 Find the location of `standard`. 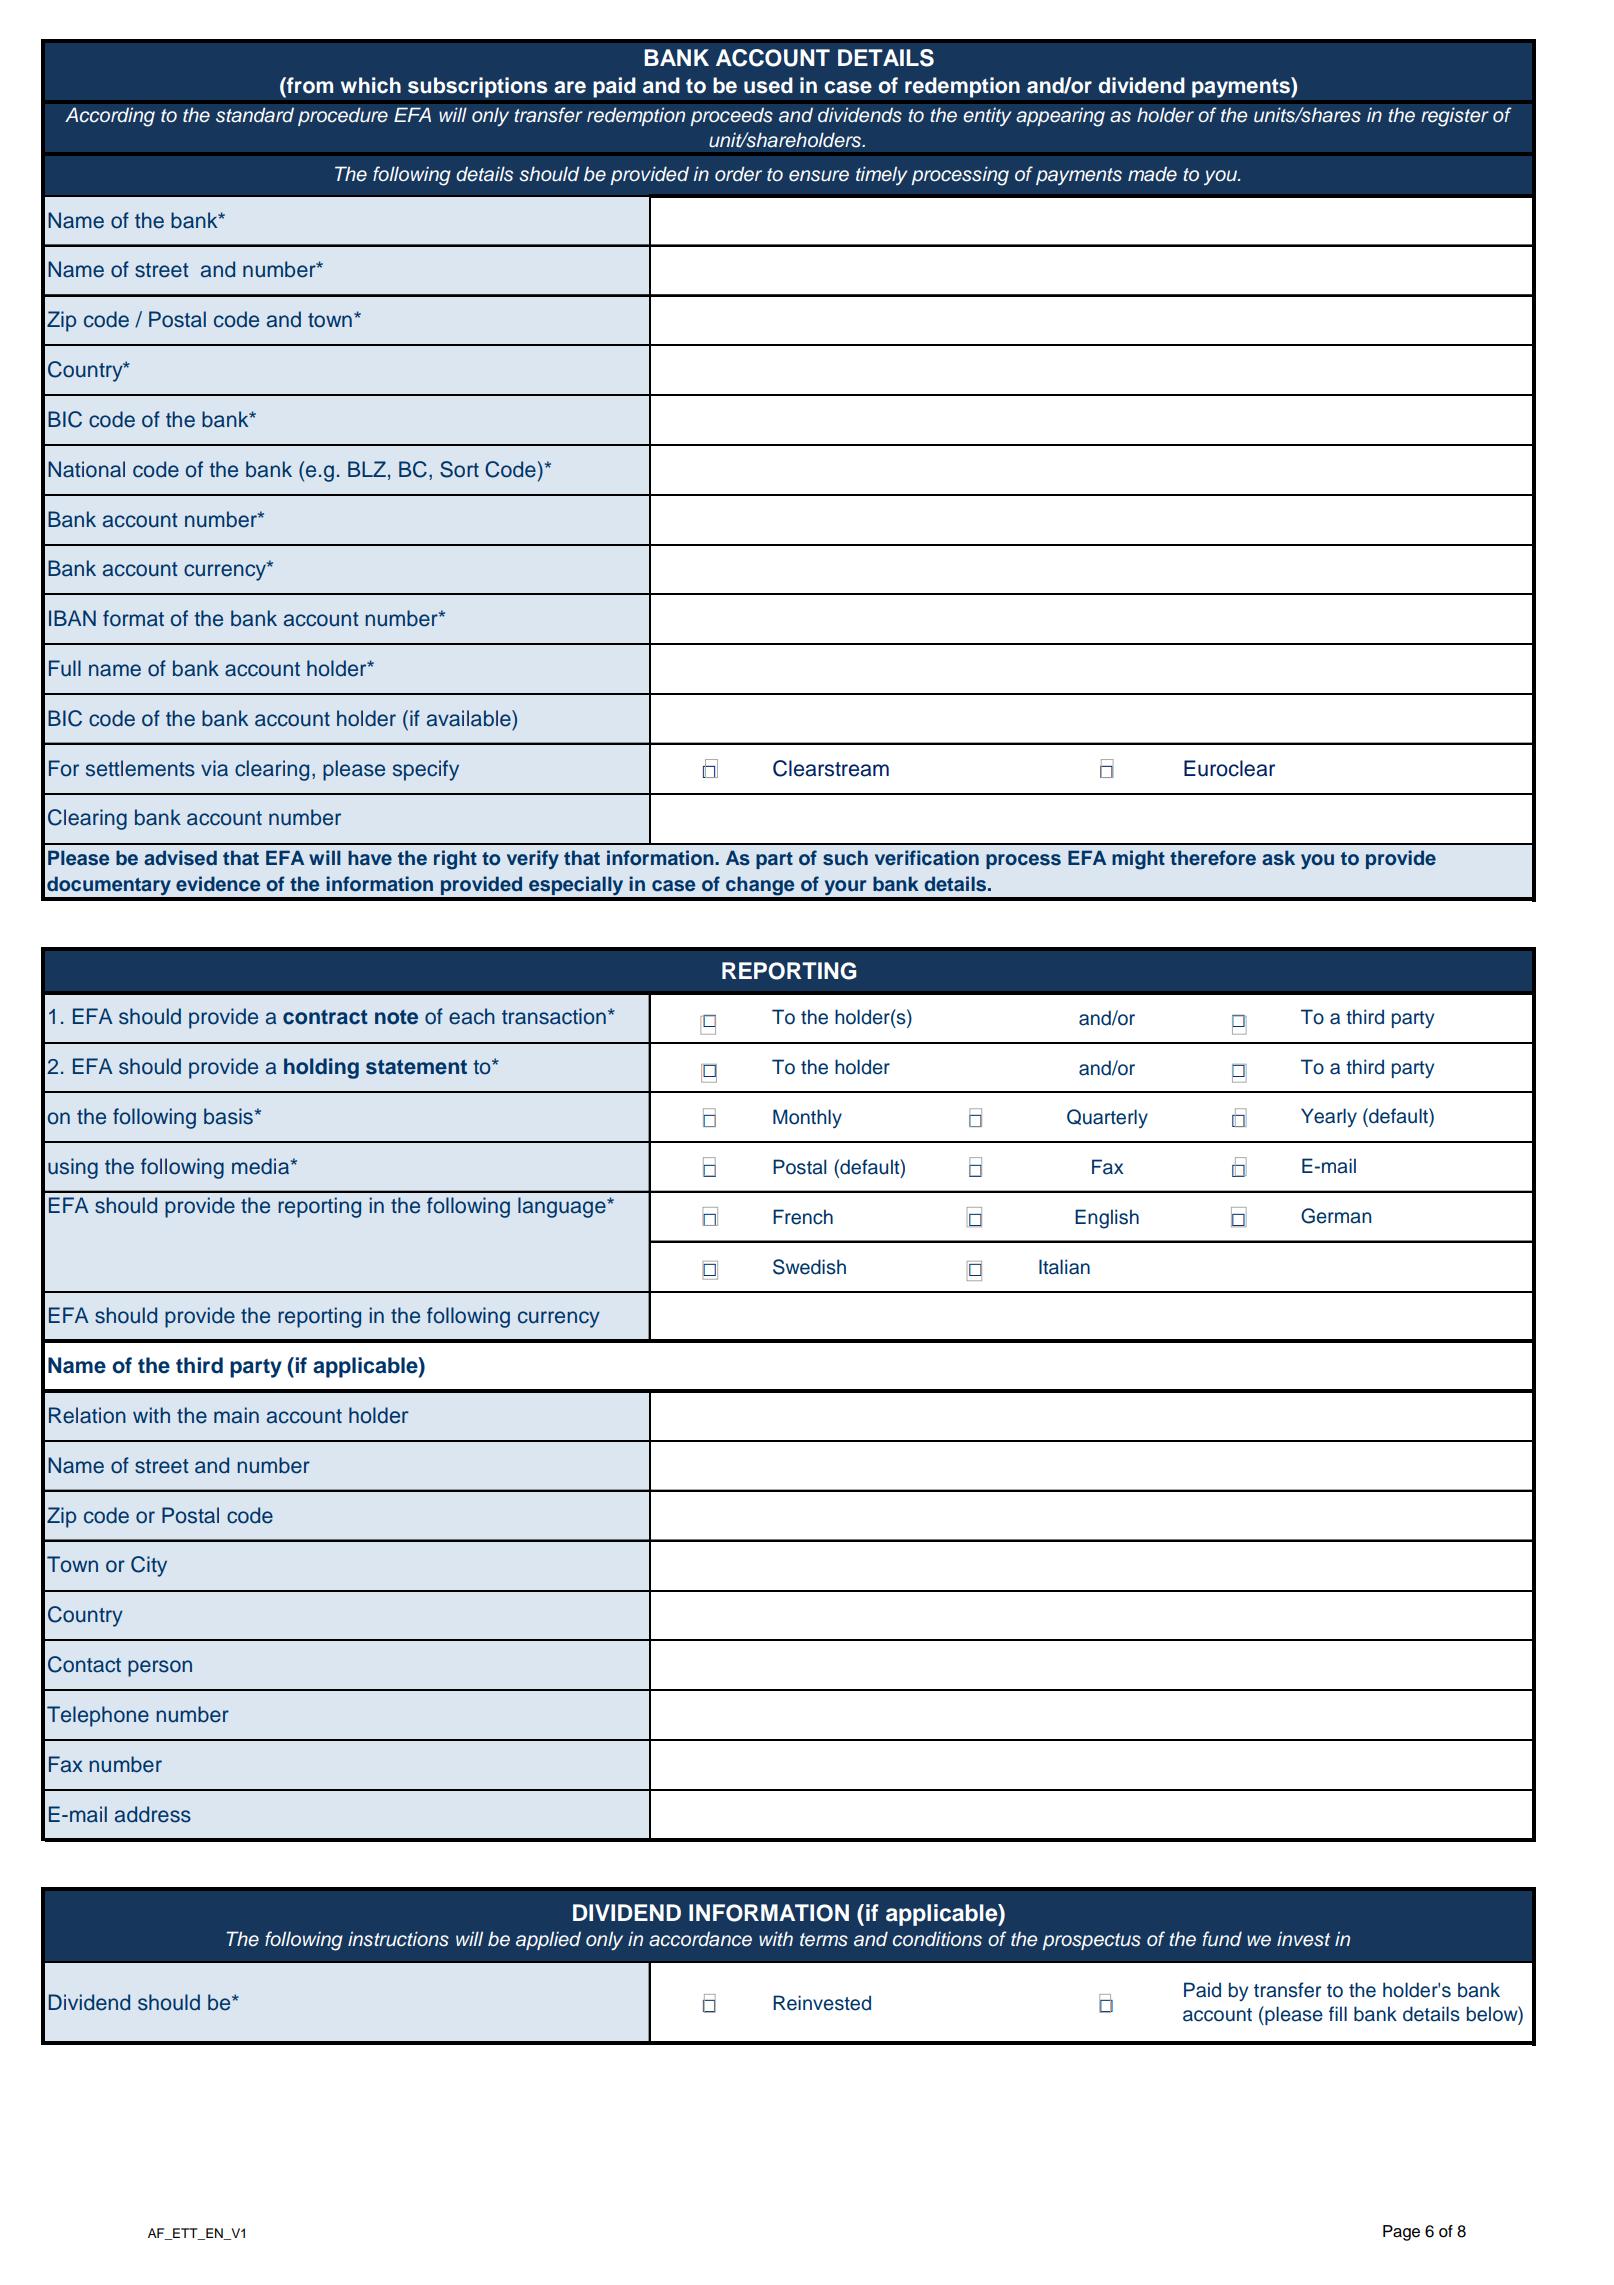

standard is located at coordinates (255, 115).
